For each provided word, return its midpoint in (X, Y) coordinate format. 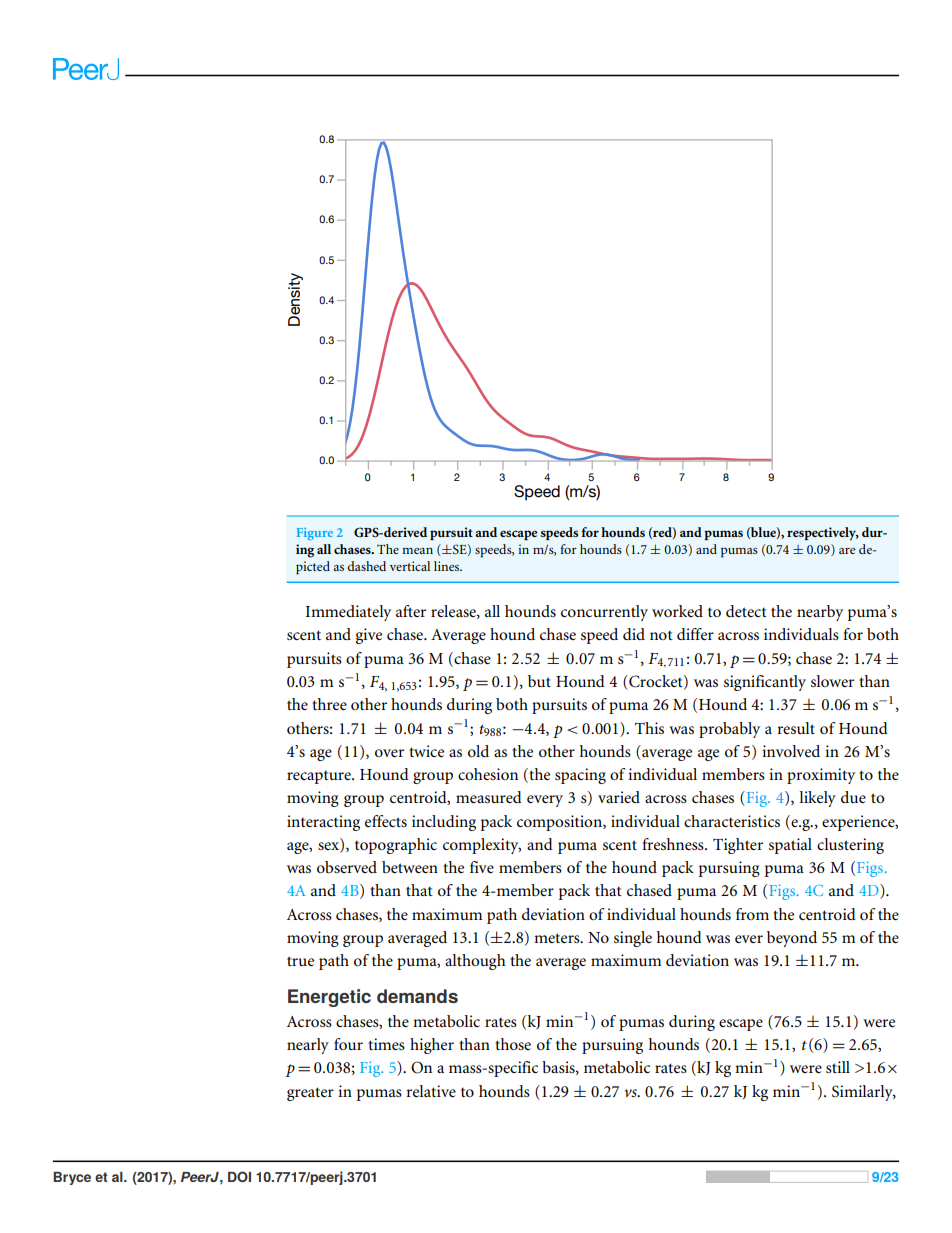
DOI (239, 1176)
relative (431, 1091)
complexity (482, 846)
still (838, 1067)
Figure (315, 534)
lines (448, 566)
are (847, 551)
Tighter (738, 846)
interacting (323, 823)
